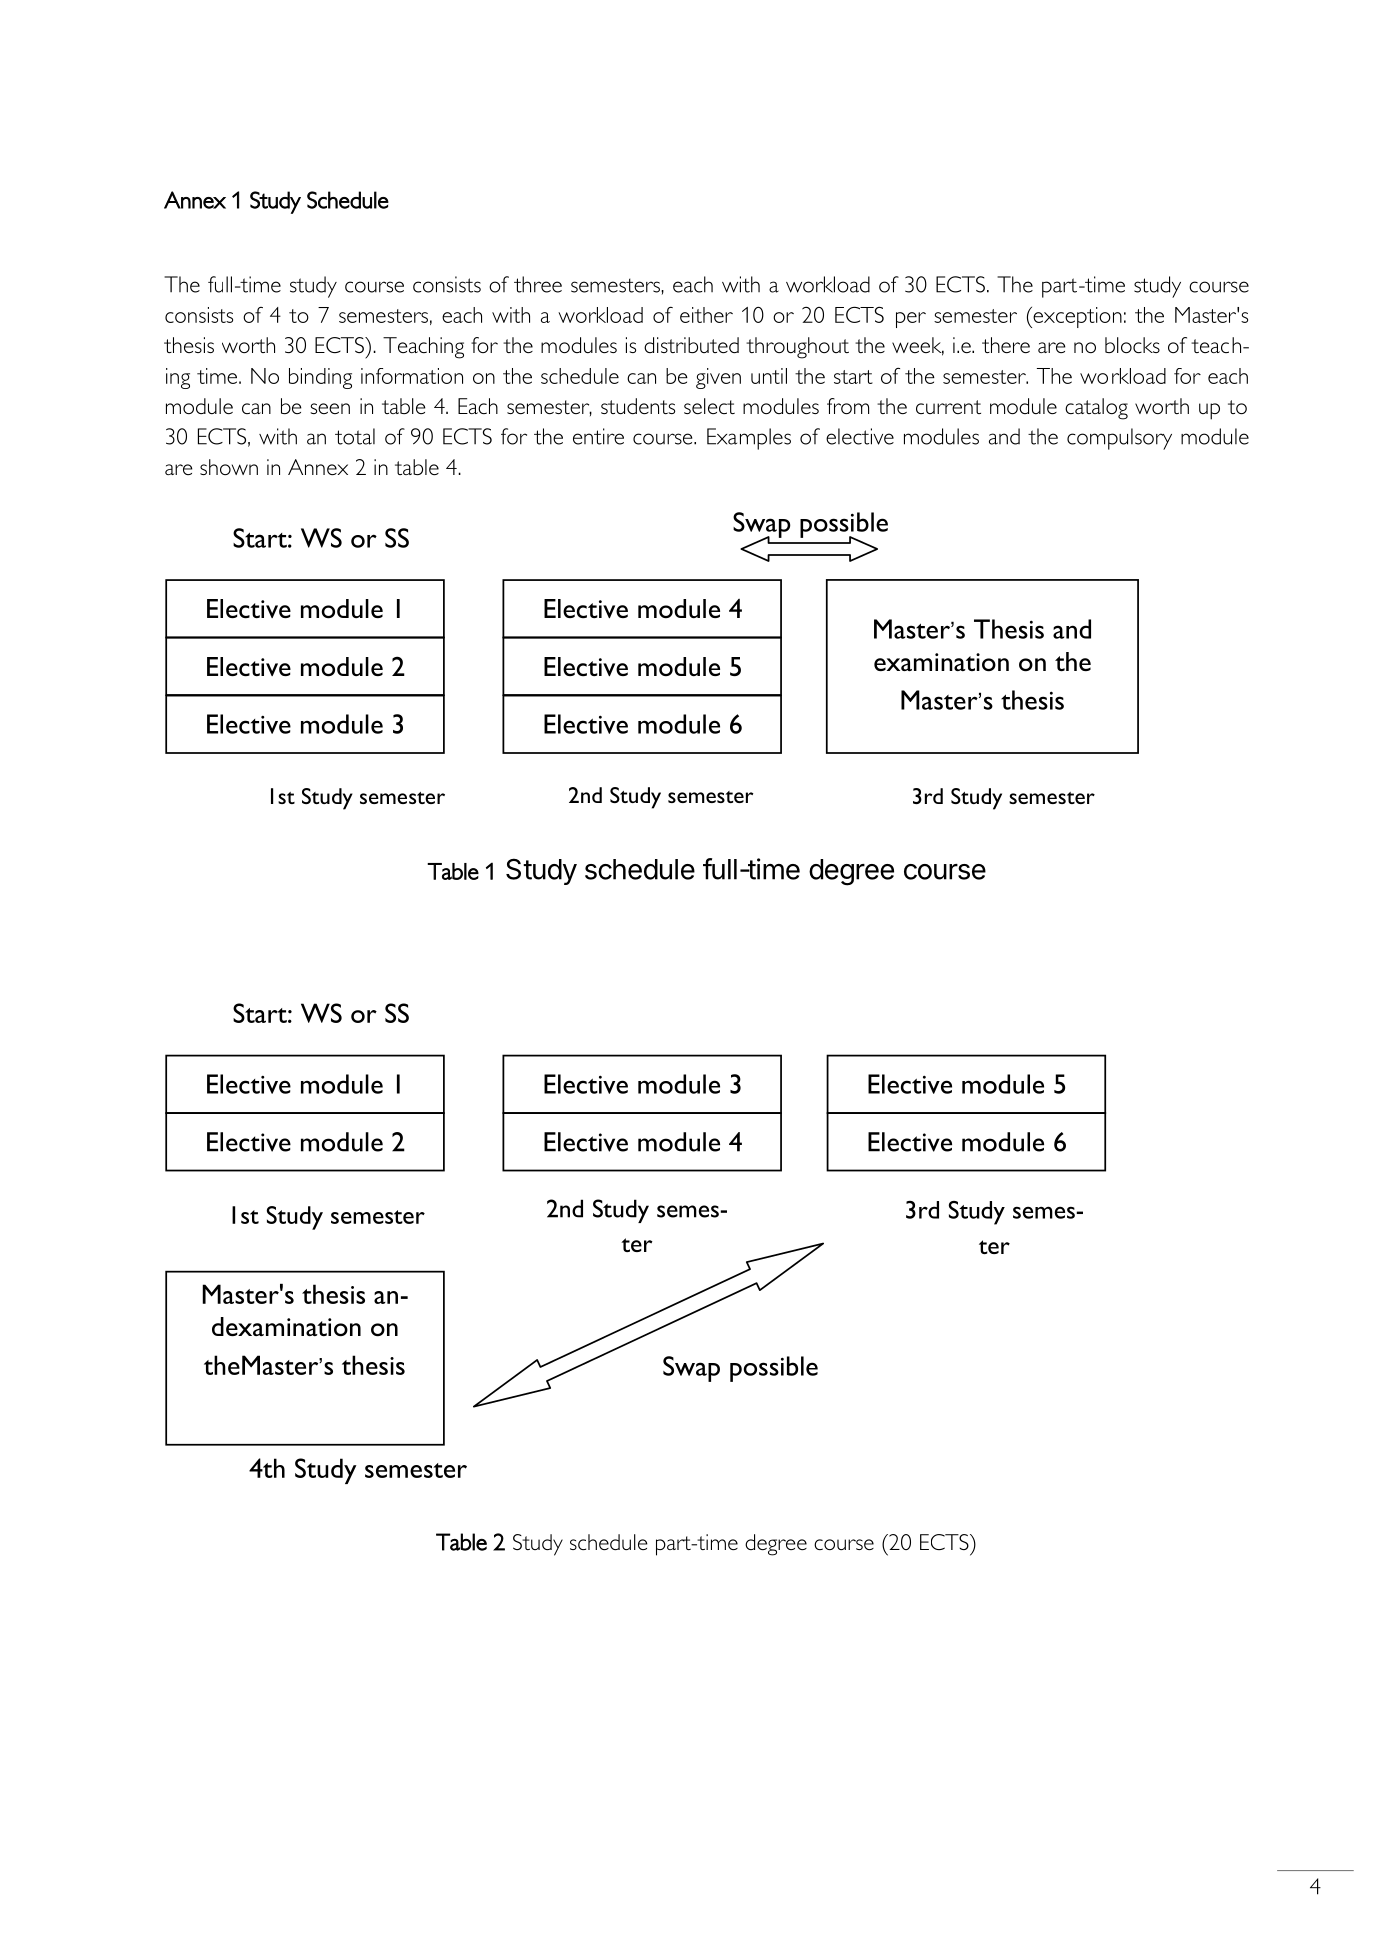 The width and height of the document is (1381, 1953). Describe the element at coordinates (1076, 317) in the document. I see `exception` at that location.
